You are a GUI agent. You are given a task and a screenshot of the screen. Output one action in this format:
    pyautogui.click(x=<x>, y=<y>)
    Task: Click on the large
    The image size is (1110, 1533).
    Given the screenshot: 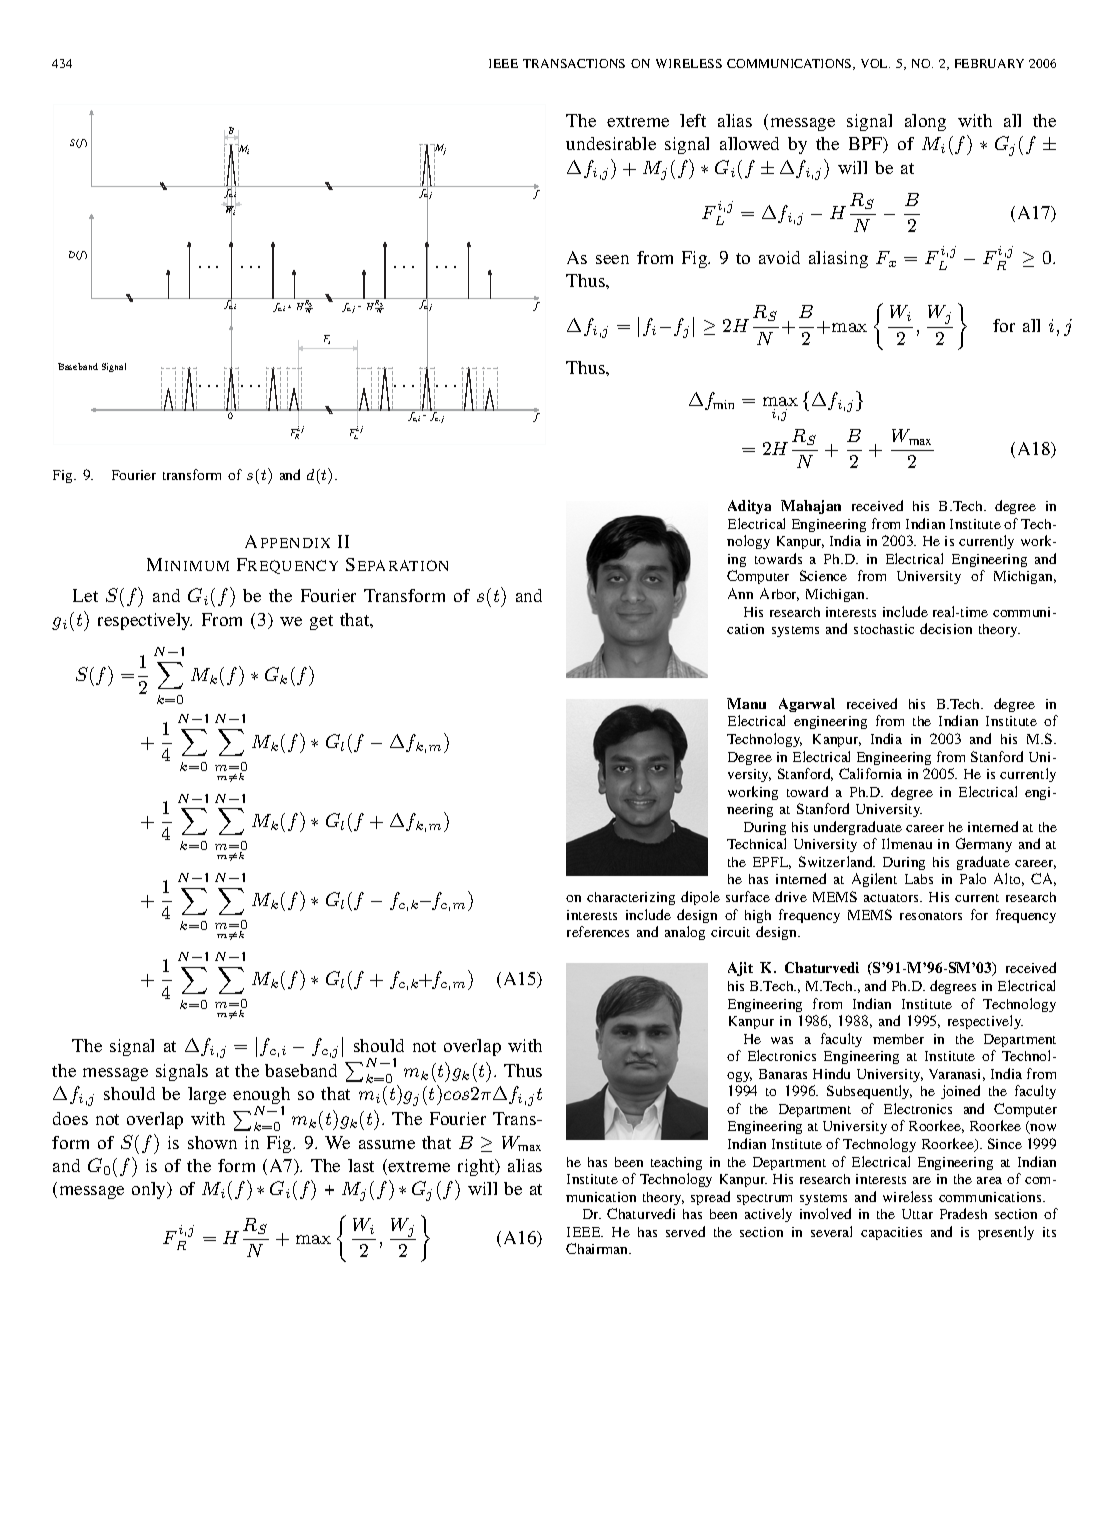 What is the action you would take?
    pyautogui.click(x=207, y=1095)
